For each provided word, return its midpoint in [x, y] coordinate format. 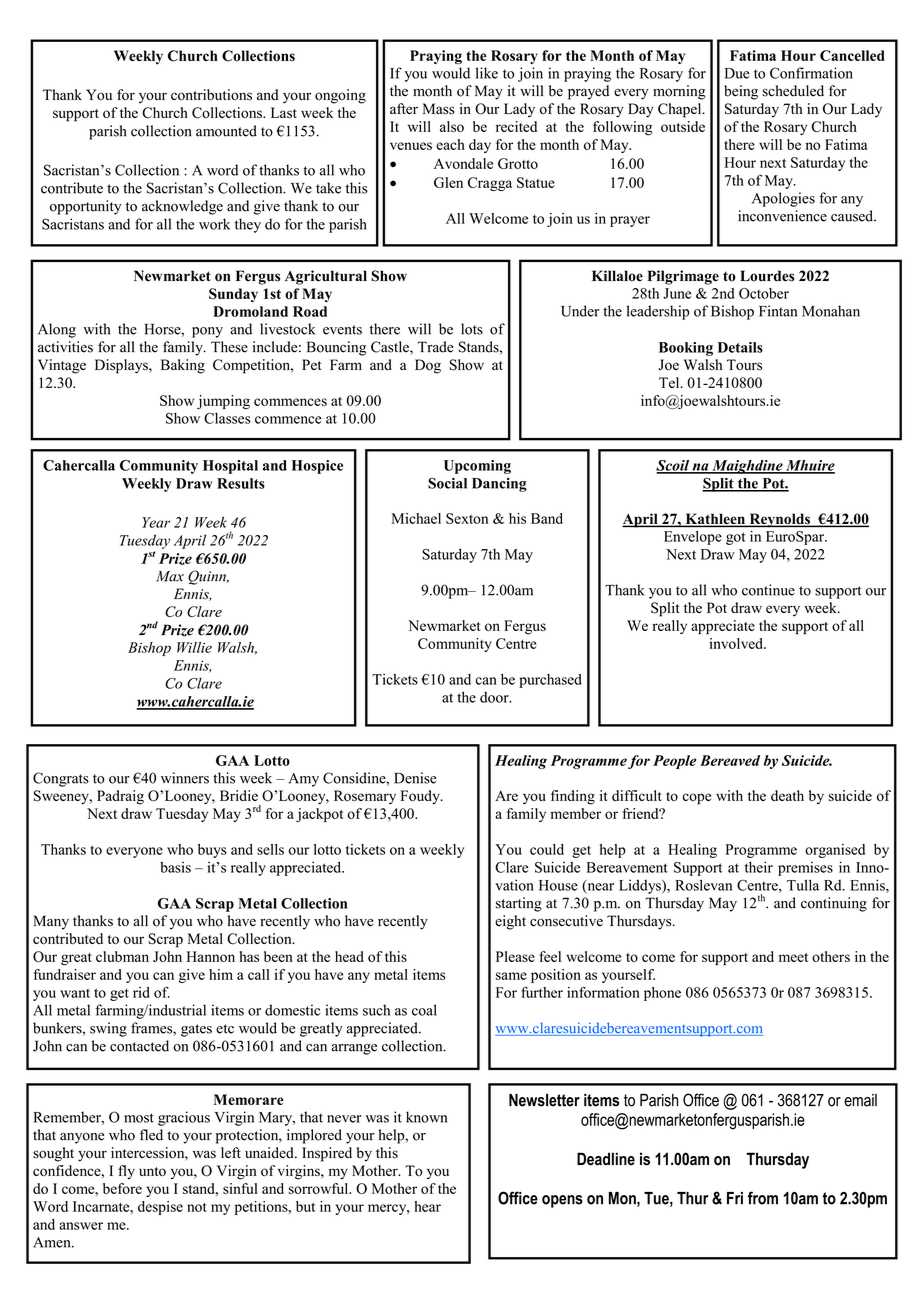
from [763, 1198]
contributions [211, 95]
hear [427, 1206]
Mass [439, 109]
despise [160, 1208]
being [741, 92]
